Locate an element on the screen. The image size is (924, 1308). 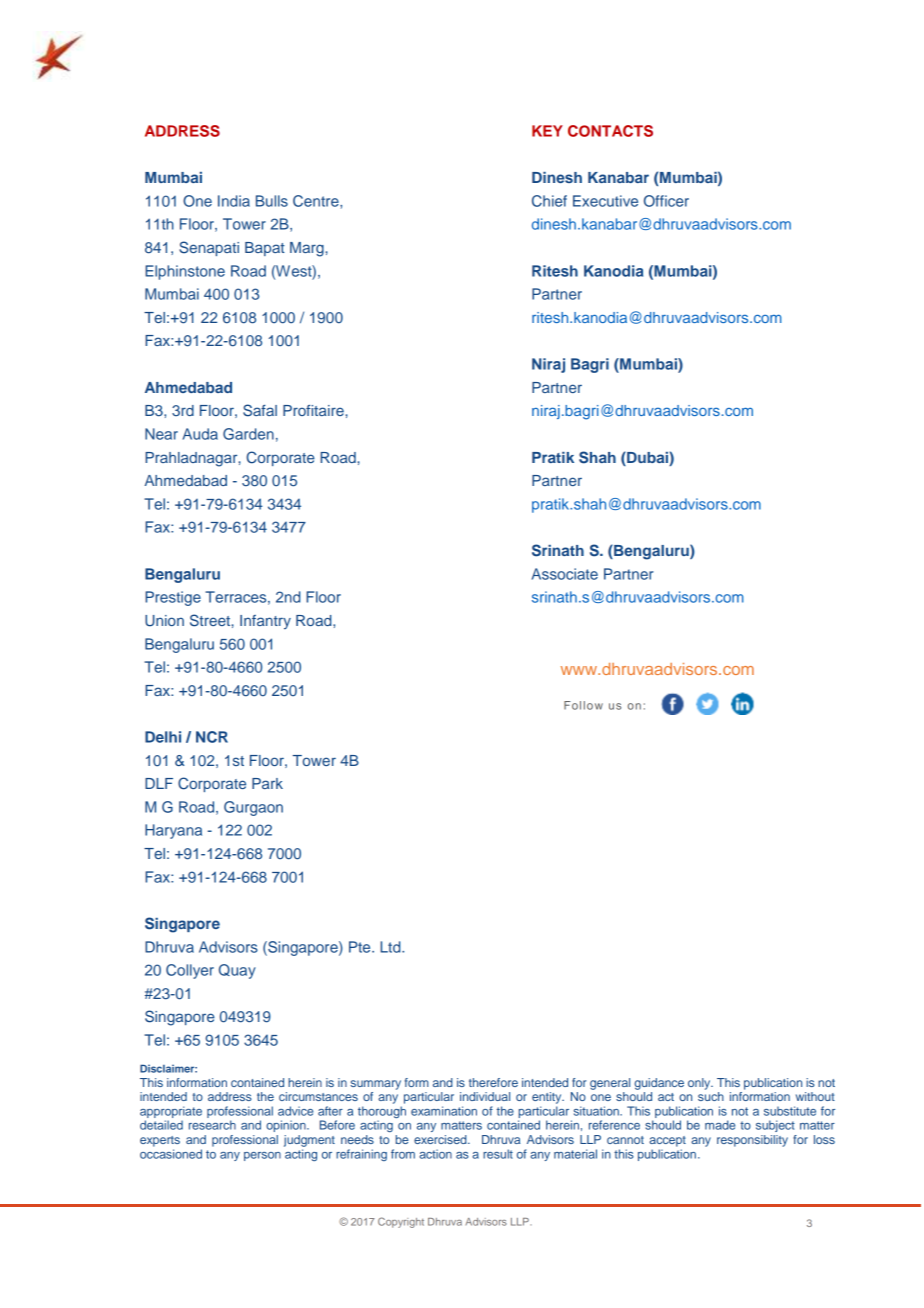
Garden is located at coordinates (248, 434).
